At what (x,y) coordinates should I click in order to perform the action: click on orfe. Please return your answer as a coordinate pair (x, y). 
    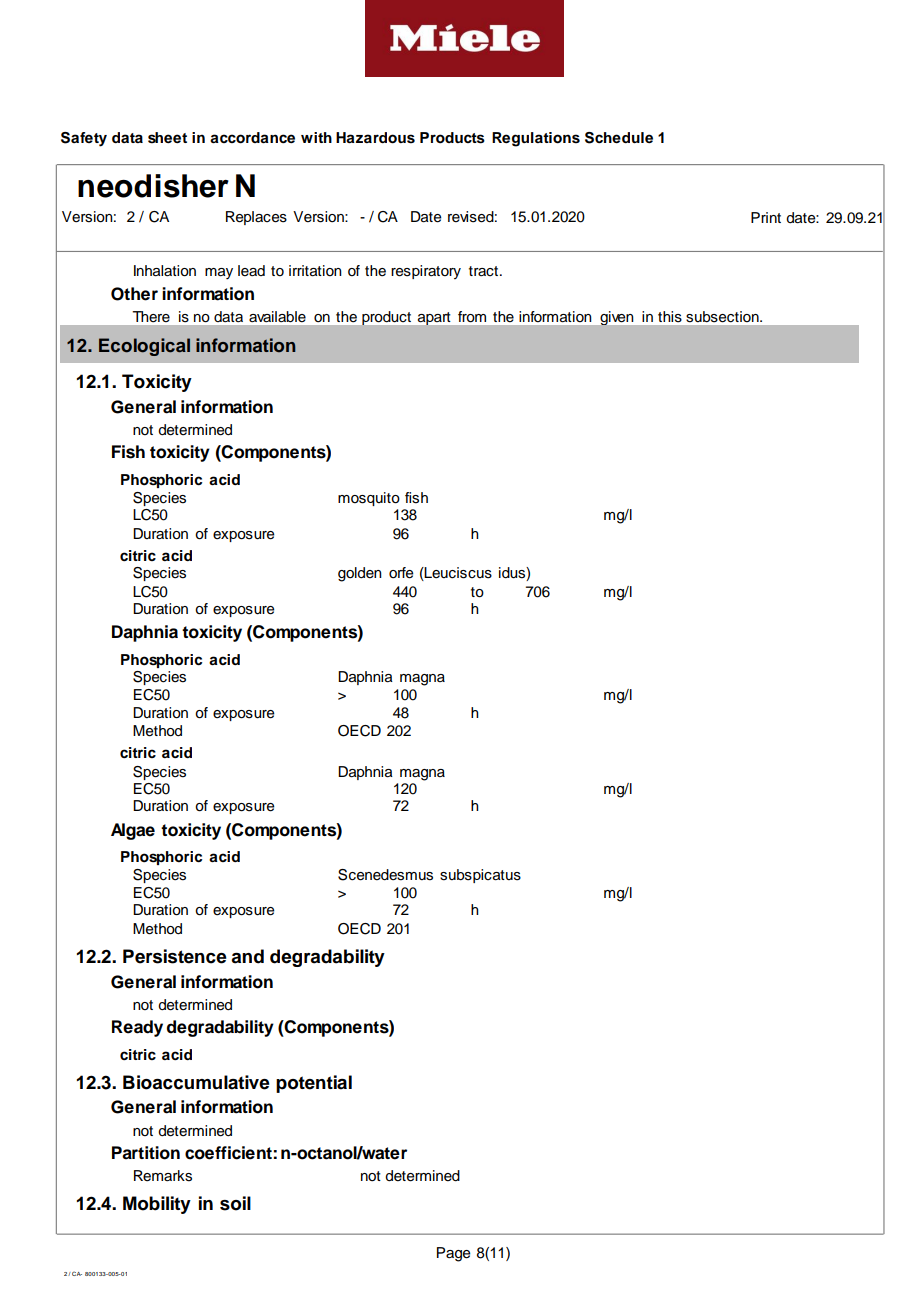
    Looking at the image, I should click on (401, 573).
